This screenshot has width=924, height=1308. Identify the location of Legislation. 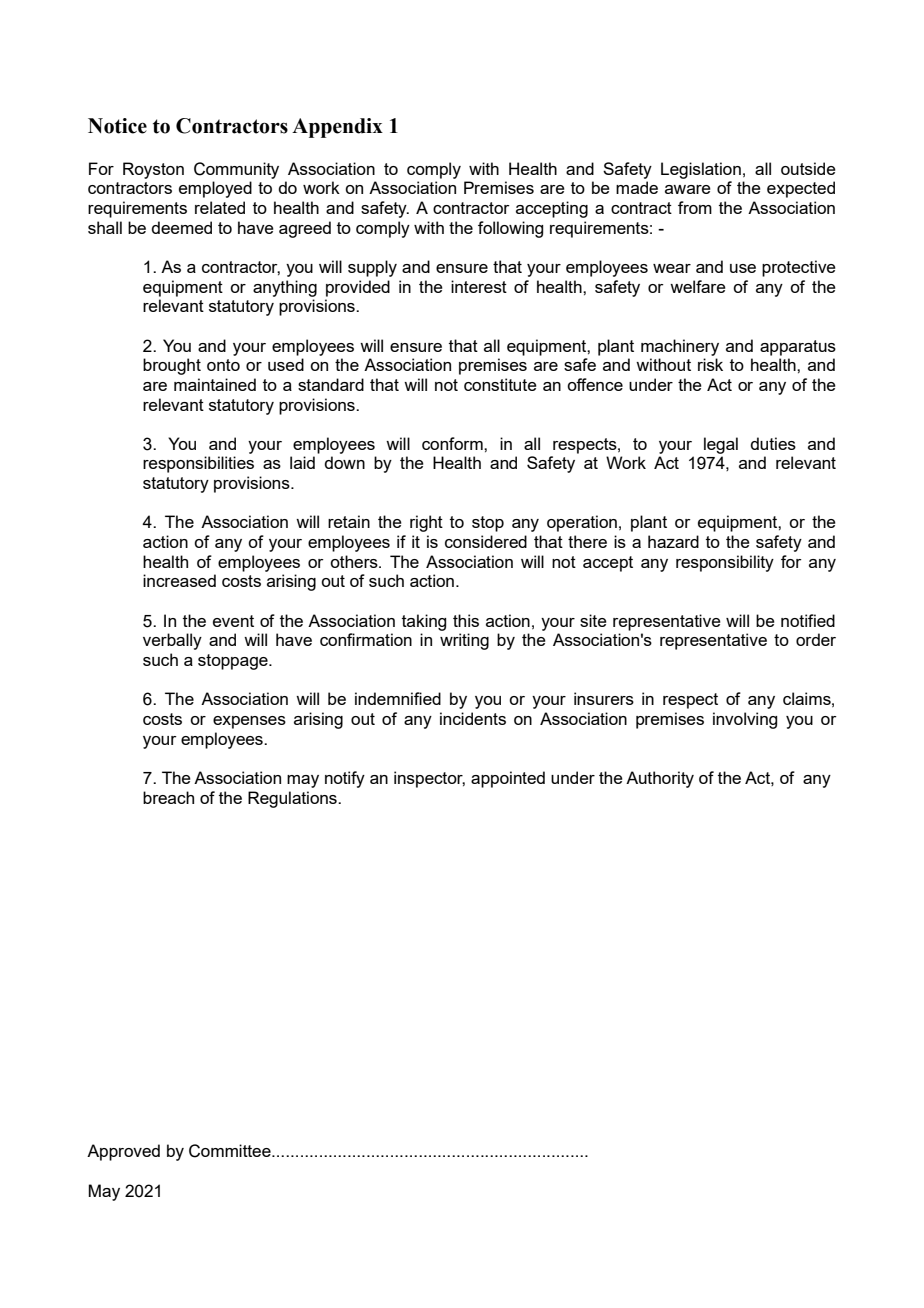
(701, 170).
